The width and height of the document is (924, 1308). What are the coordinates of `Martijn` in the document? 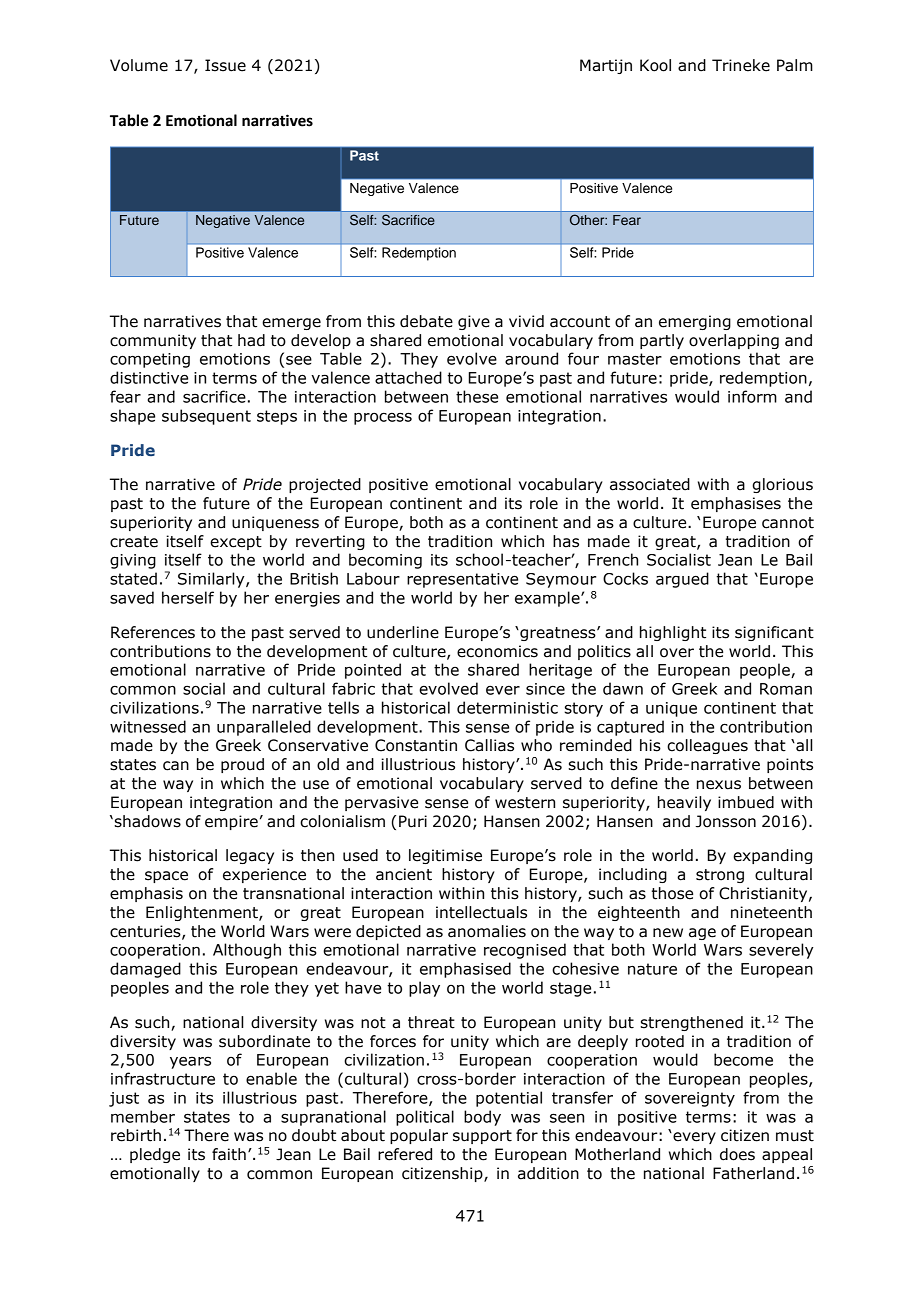 It's located at (606, 66).
